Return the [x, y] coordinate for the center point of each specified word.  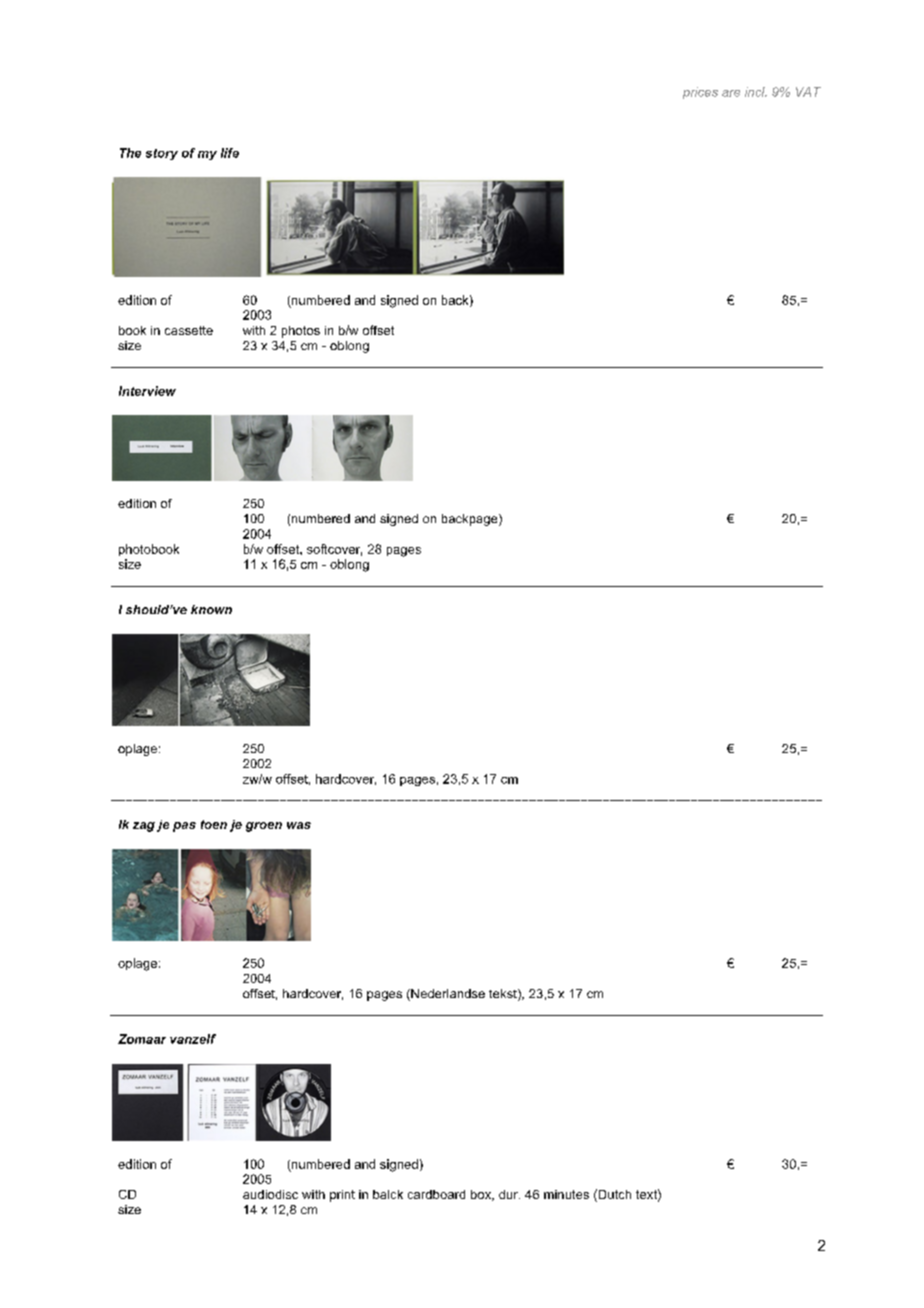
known [211, 609]
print [342, 1196]
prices [700, 93]
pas [184, 827]
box [482, 1195]
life [230, 153]
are [731, 93]
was [299, 825]
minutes [566, 1194]
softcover [334, 550]
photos [301, 332]
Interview [147, 391]
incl [756, 92]
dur [509, 1194]
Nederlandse [447, 995]
